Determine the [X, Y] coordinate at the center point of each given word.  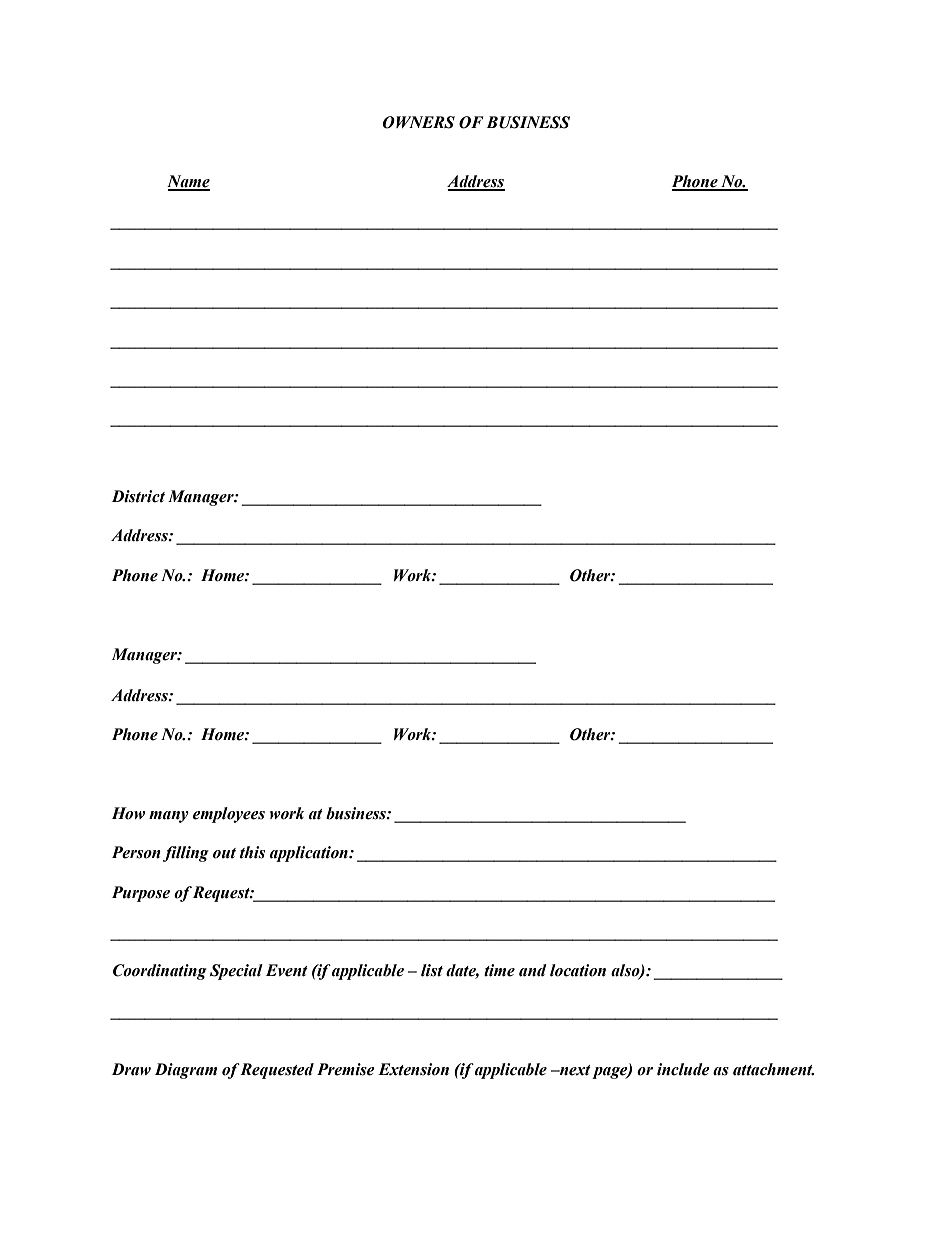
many [169, 817]
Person [136, 852]
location [578, 970]
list [432, 970]
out [224, 853]
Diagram [186, 1071]
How [128, 813]
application [310, 854]
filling [186, 854]
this [252, 852]
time [499, 970]
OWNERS [418, 122]
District [138, 496]
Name [188, 182]
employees [229, 815]
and [533, 970]
